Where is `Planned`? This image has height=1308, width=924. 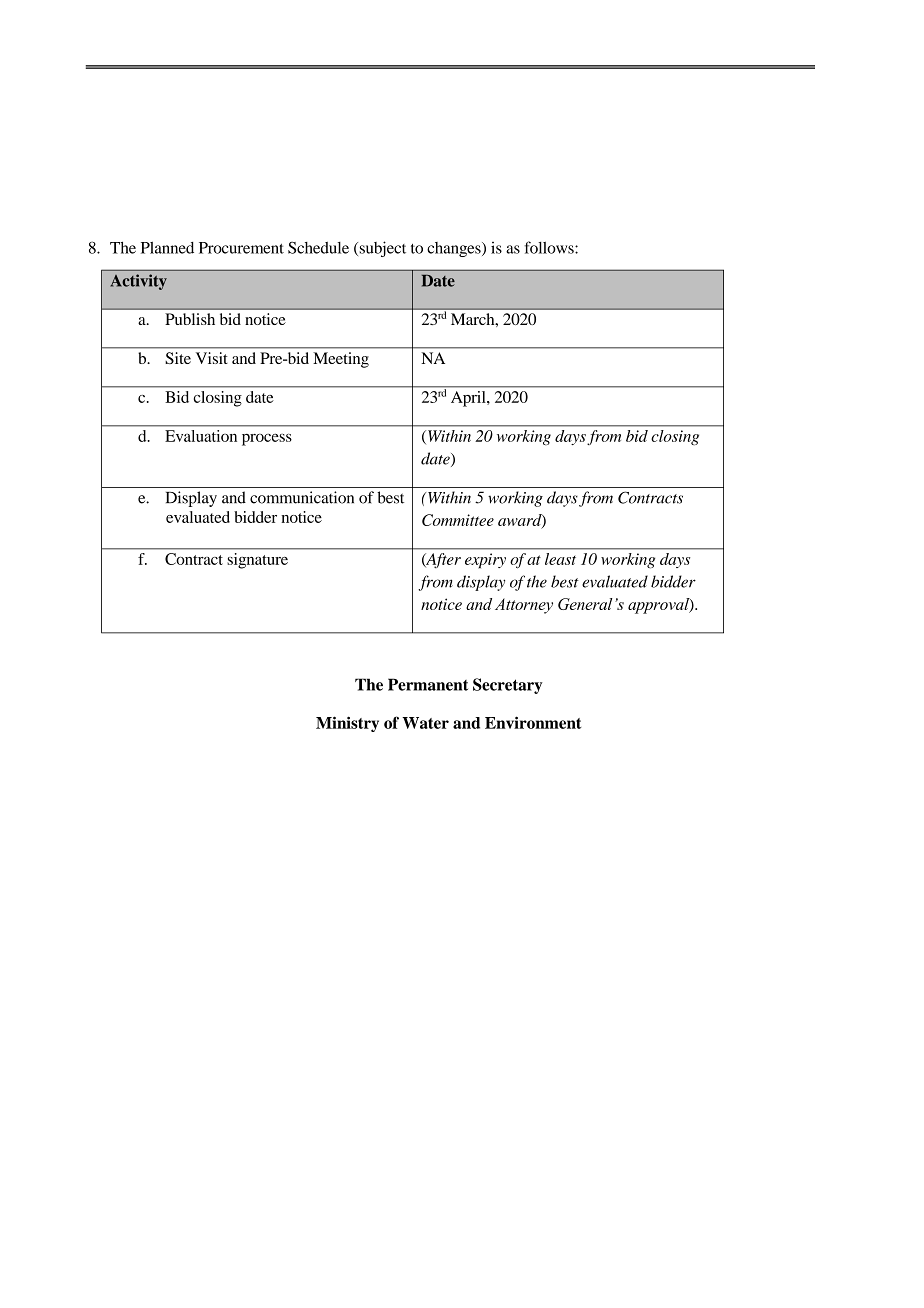 Planned is located at coordinates (167, 247).
